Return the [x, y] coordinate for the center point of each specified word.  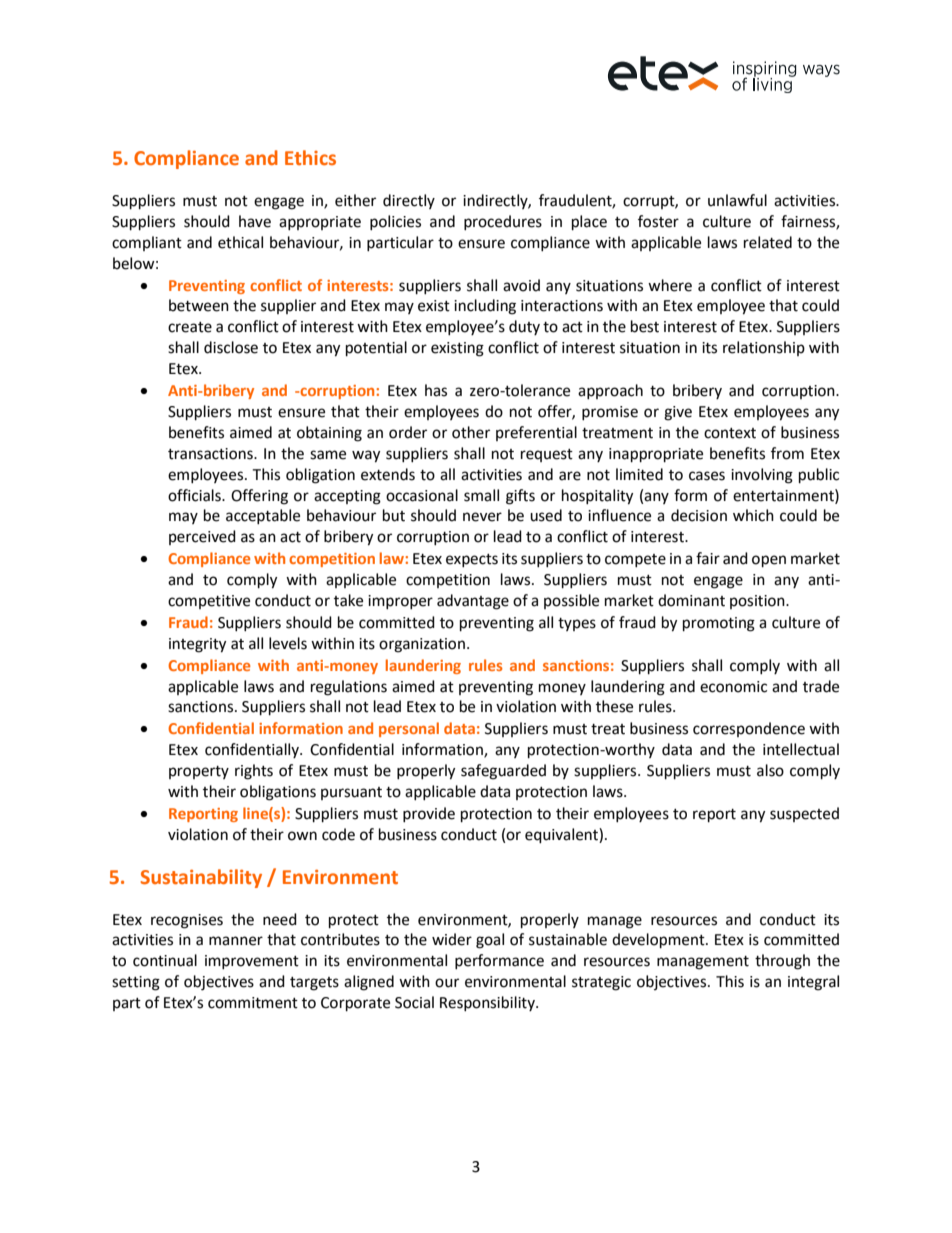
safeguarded [503, 772]
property [199, 772]
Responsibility [488, 1003]
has [436, 390]
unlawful [737, 200]
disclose [231, 347]
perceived [202, 537]
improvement [252, 962]
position [758, 602]
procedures [503, 222]
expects [472, 560]
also [770, 770]
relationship [764, 348]
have [255, 221]
